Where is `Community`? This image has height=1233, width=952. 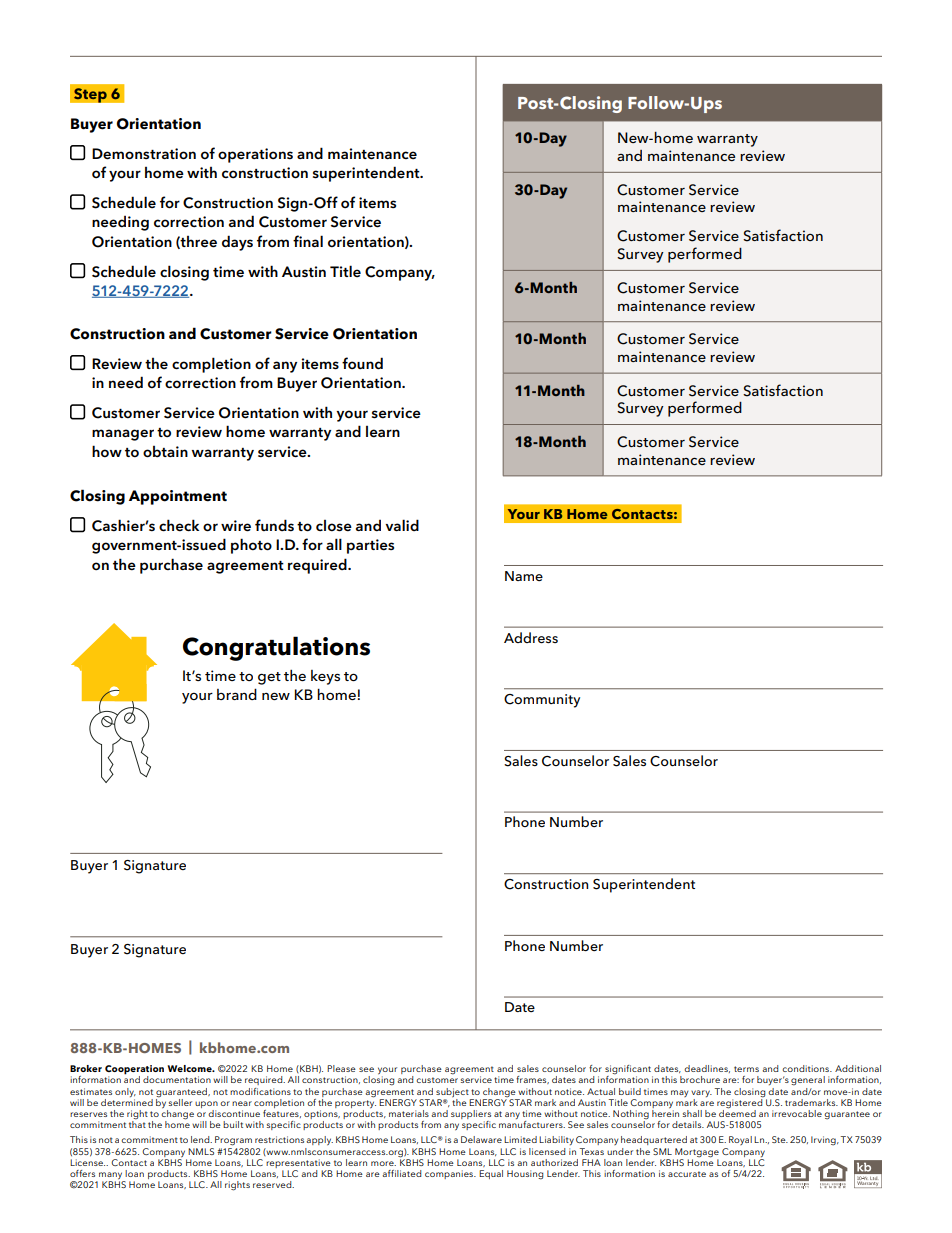 Community is located at coordinates (542, 701).
